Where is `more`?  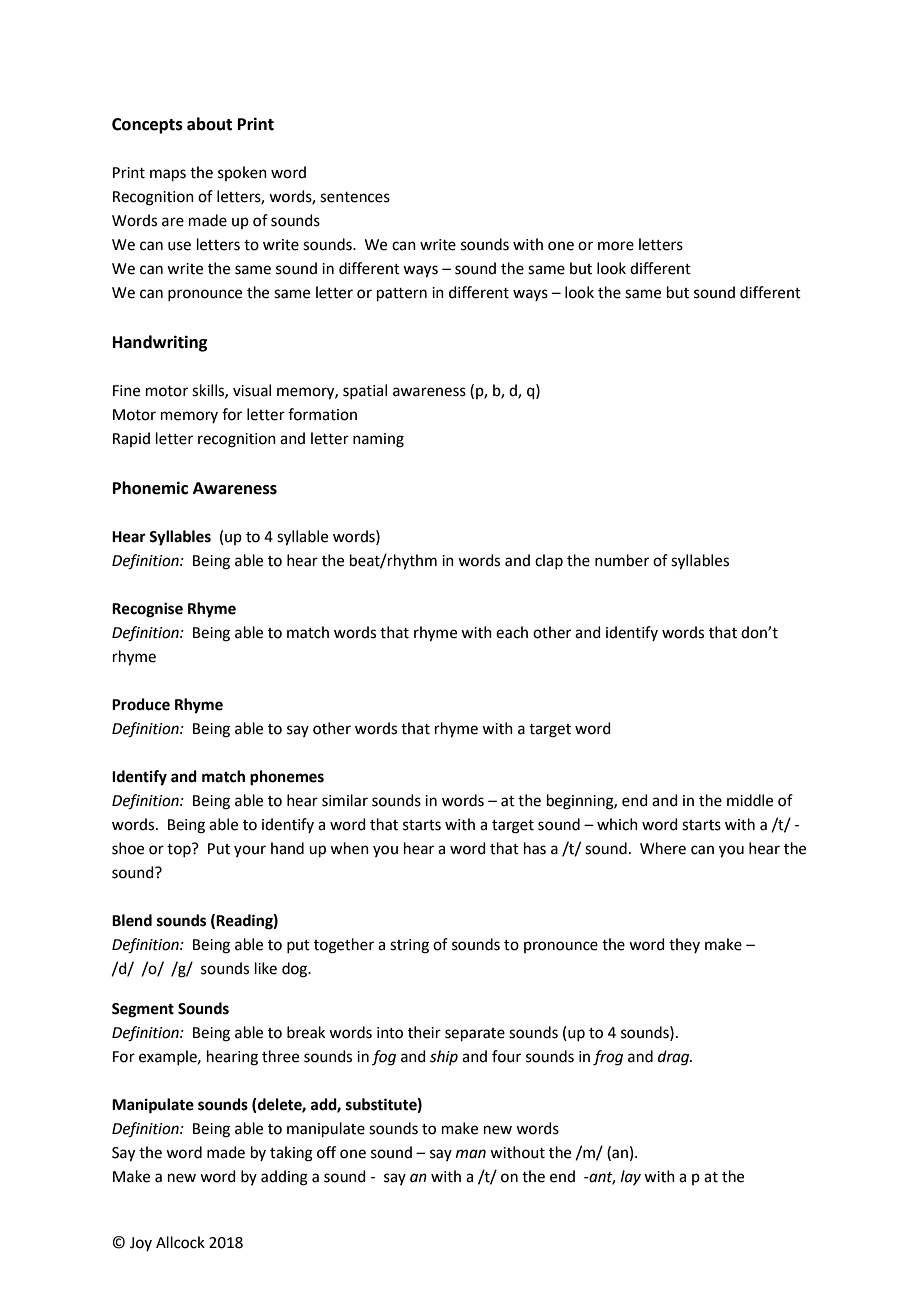 more is located at coordinates (616, 246).
